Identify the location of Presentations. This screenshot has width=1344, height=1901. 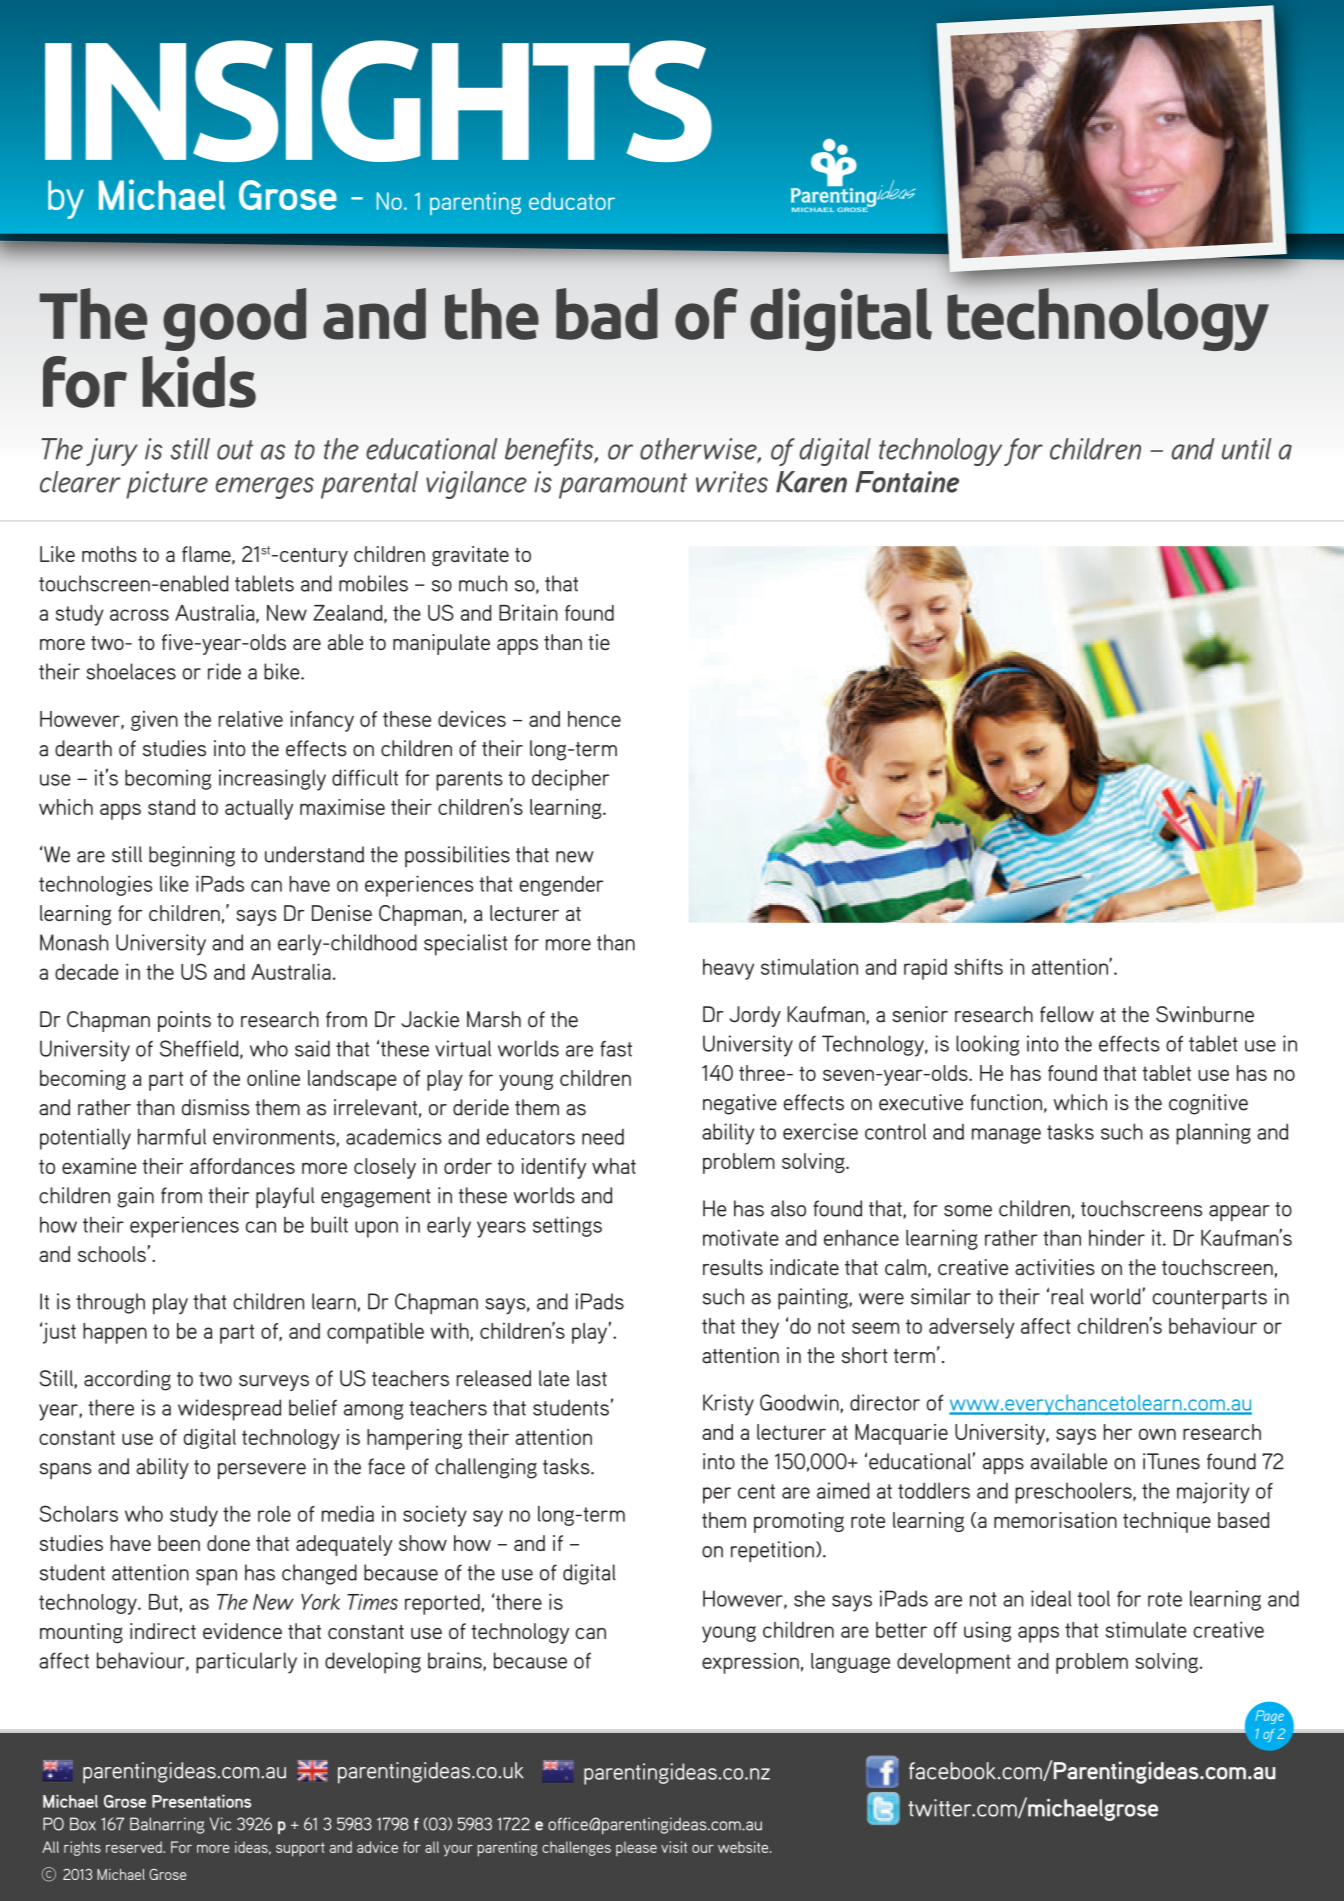
(201, 1801).
